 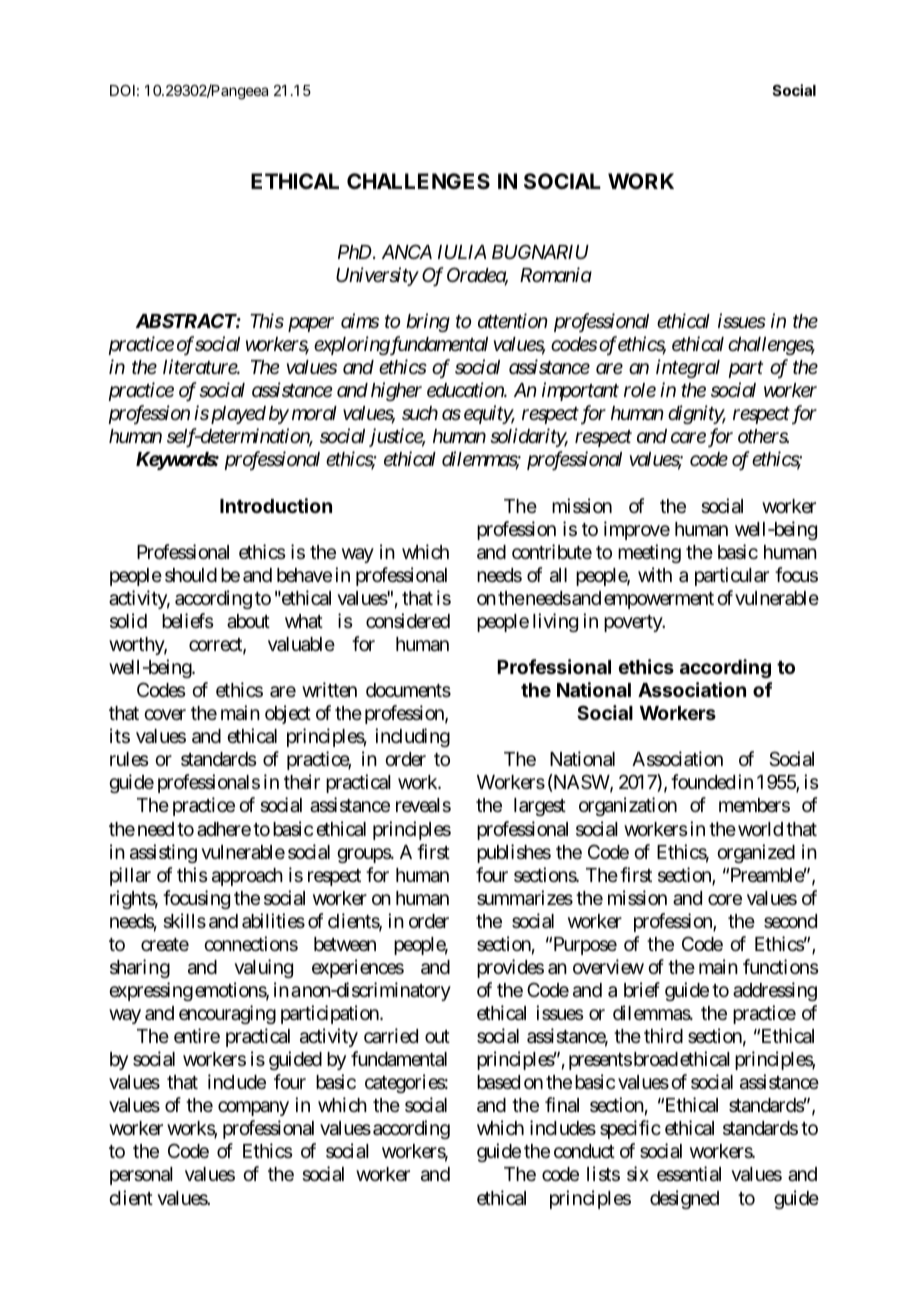 I want to click on Romania, so click(x=556, y=274).
